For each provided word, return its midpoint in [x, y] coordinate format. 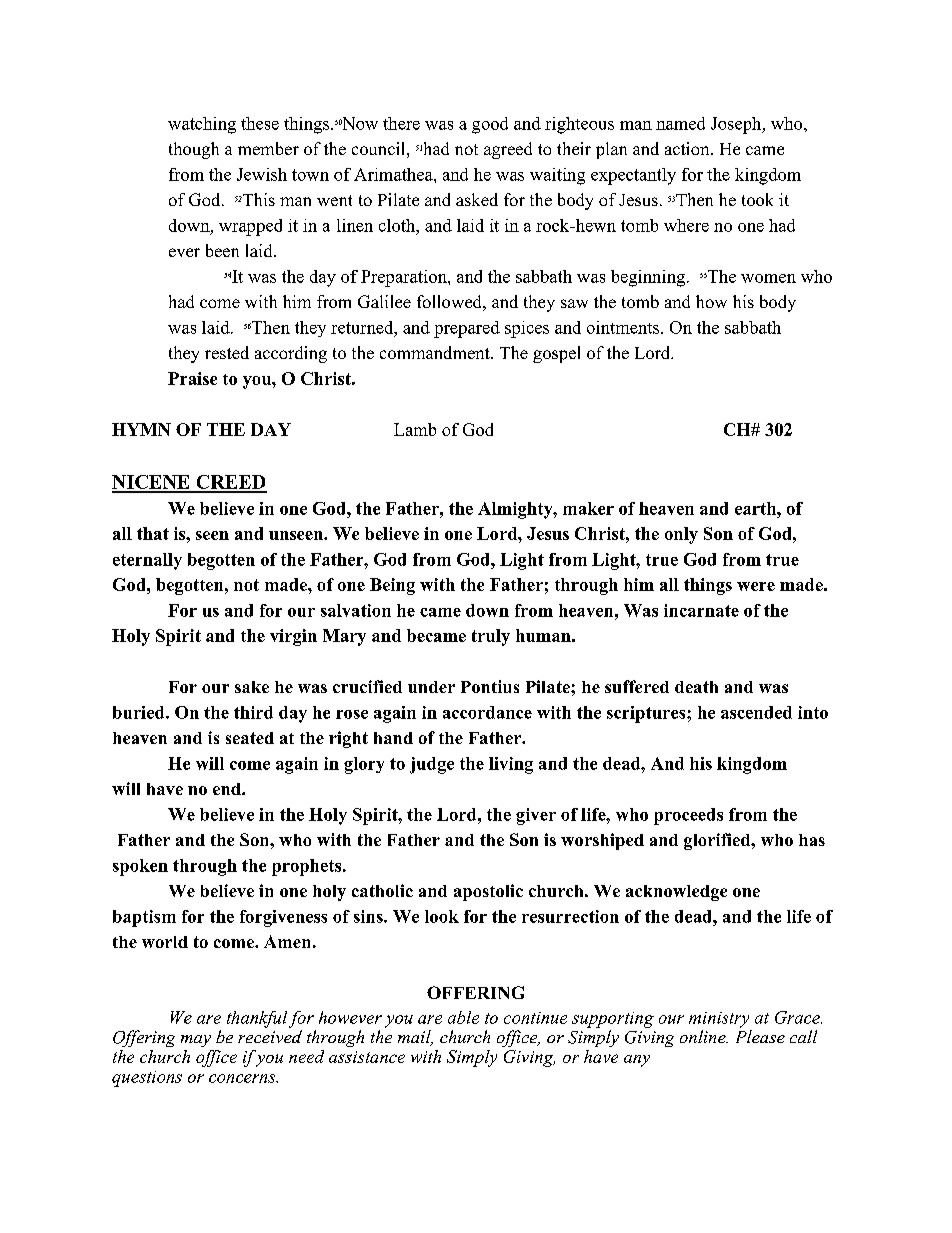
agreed [508, 150]
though [194, 150]
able [463, 1017]
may [196, 1041]
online [704, 1036]
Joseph [737, 125]
